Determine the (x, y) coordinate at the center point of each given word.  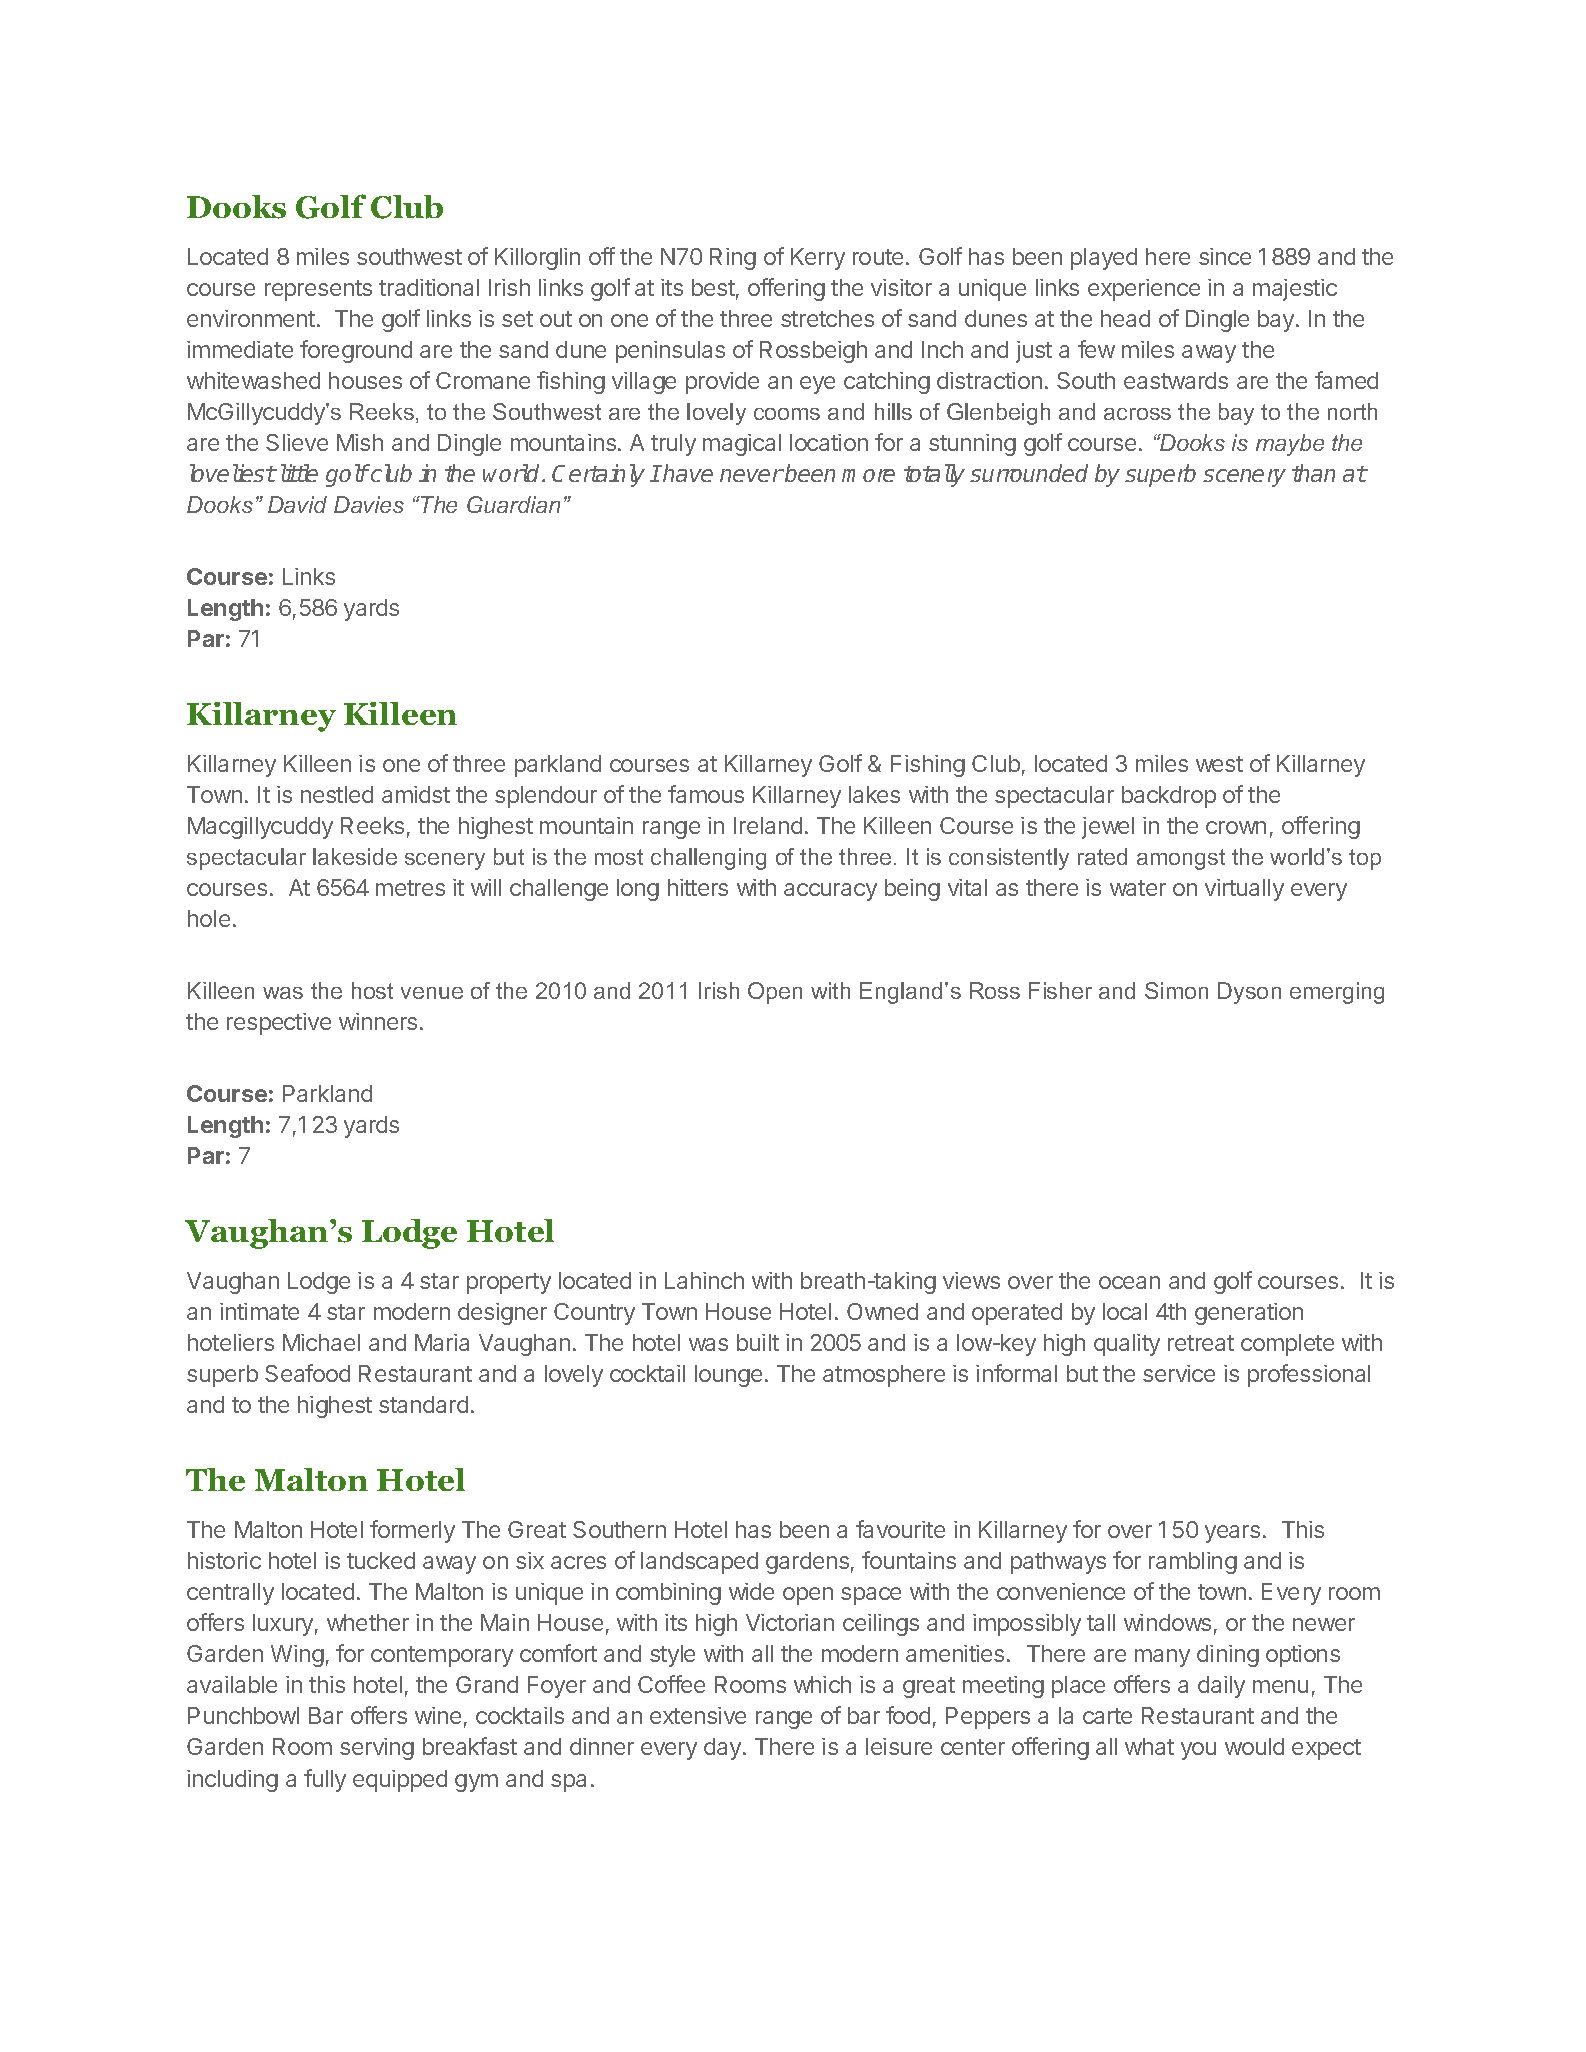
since (1225, 256)
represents (318, 290)
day (724, 1749)
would (1254, 1746)
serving (377, 1749)
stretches (827, 318)
